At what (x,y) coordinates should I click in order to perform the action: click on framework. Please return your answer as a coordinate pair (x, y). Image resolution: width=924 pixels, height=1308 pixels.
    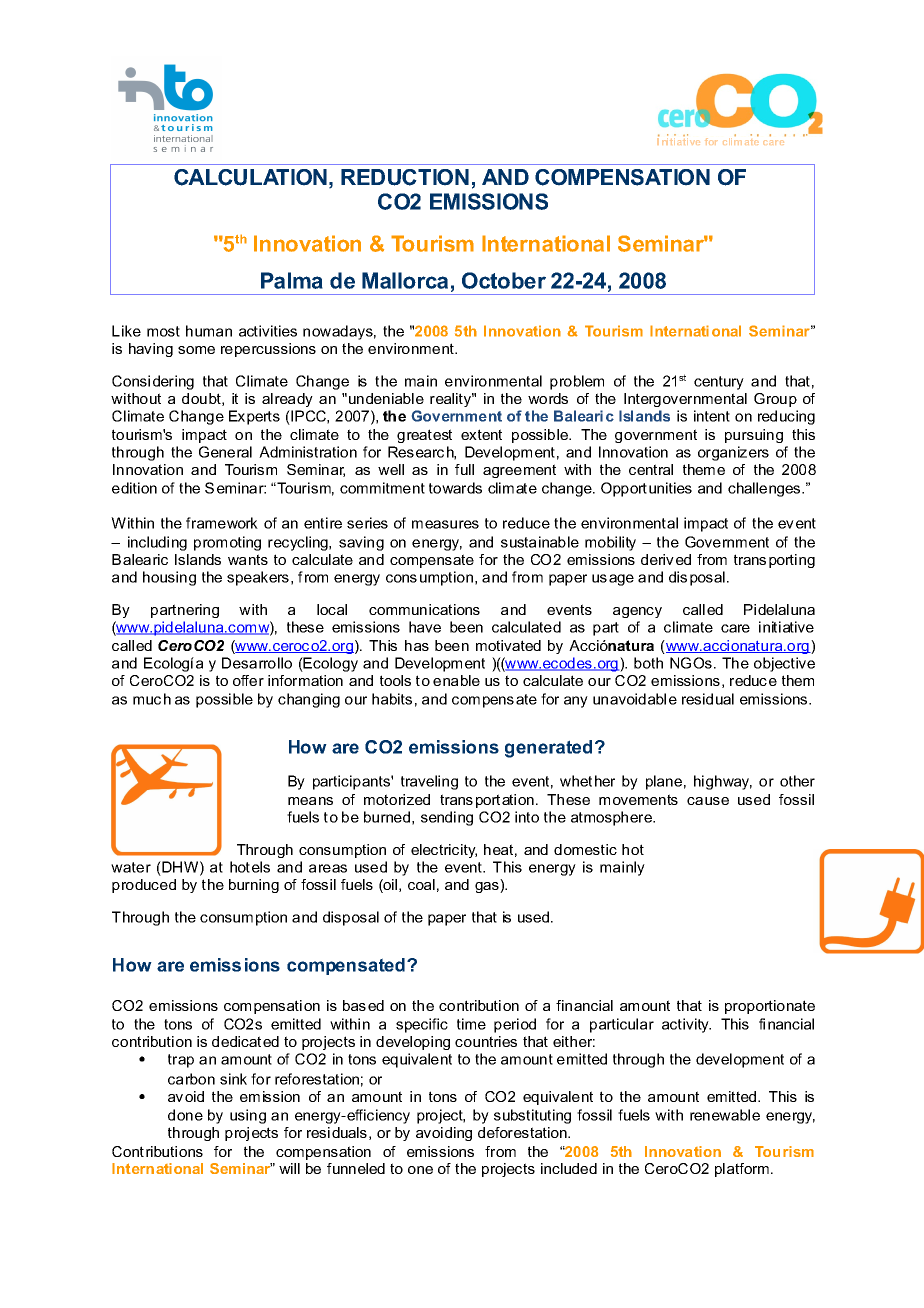
    Looking at the image, I should click on (222, 523).
